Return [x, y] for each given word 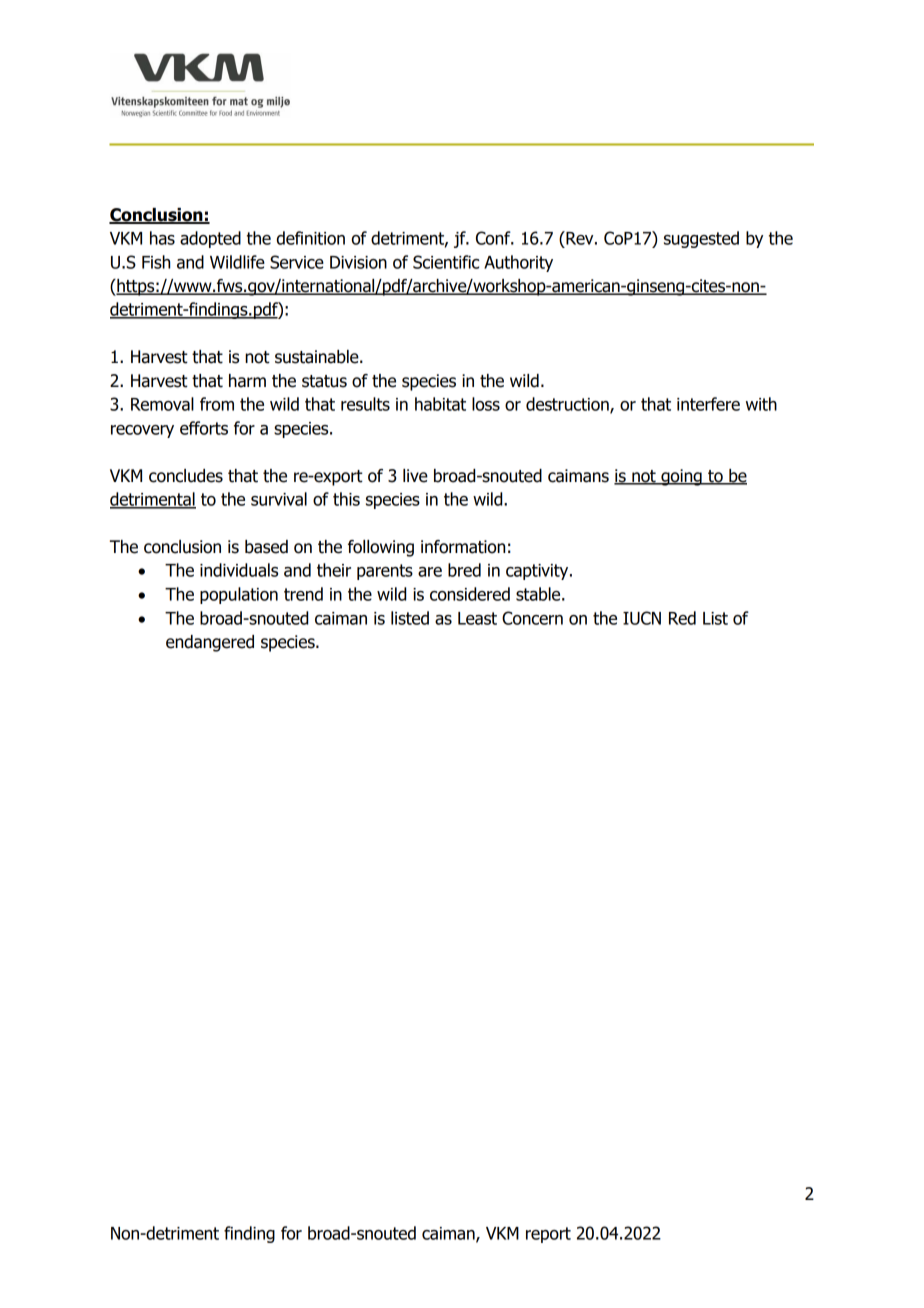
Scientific [446, 262]
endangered [210, 643]
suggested [701, 239]
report [548, 1235]
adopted [210, 239]
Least [477, 618]
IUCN [642, 618]
